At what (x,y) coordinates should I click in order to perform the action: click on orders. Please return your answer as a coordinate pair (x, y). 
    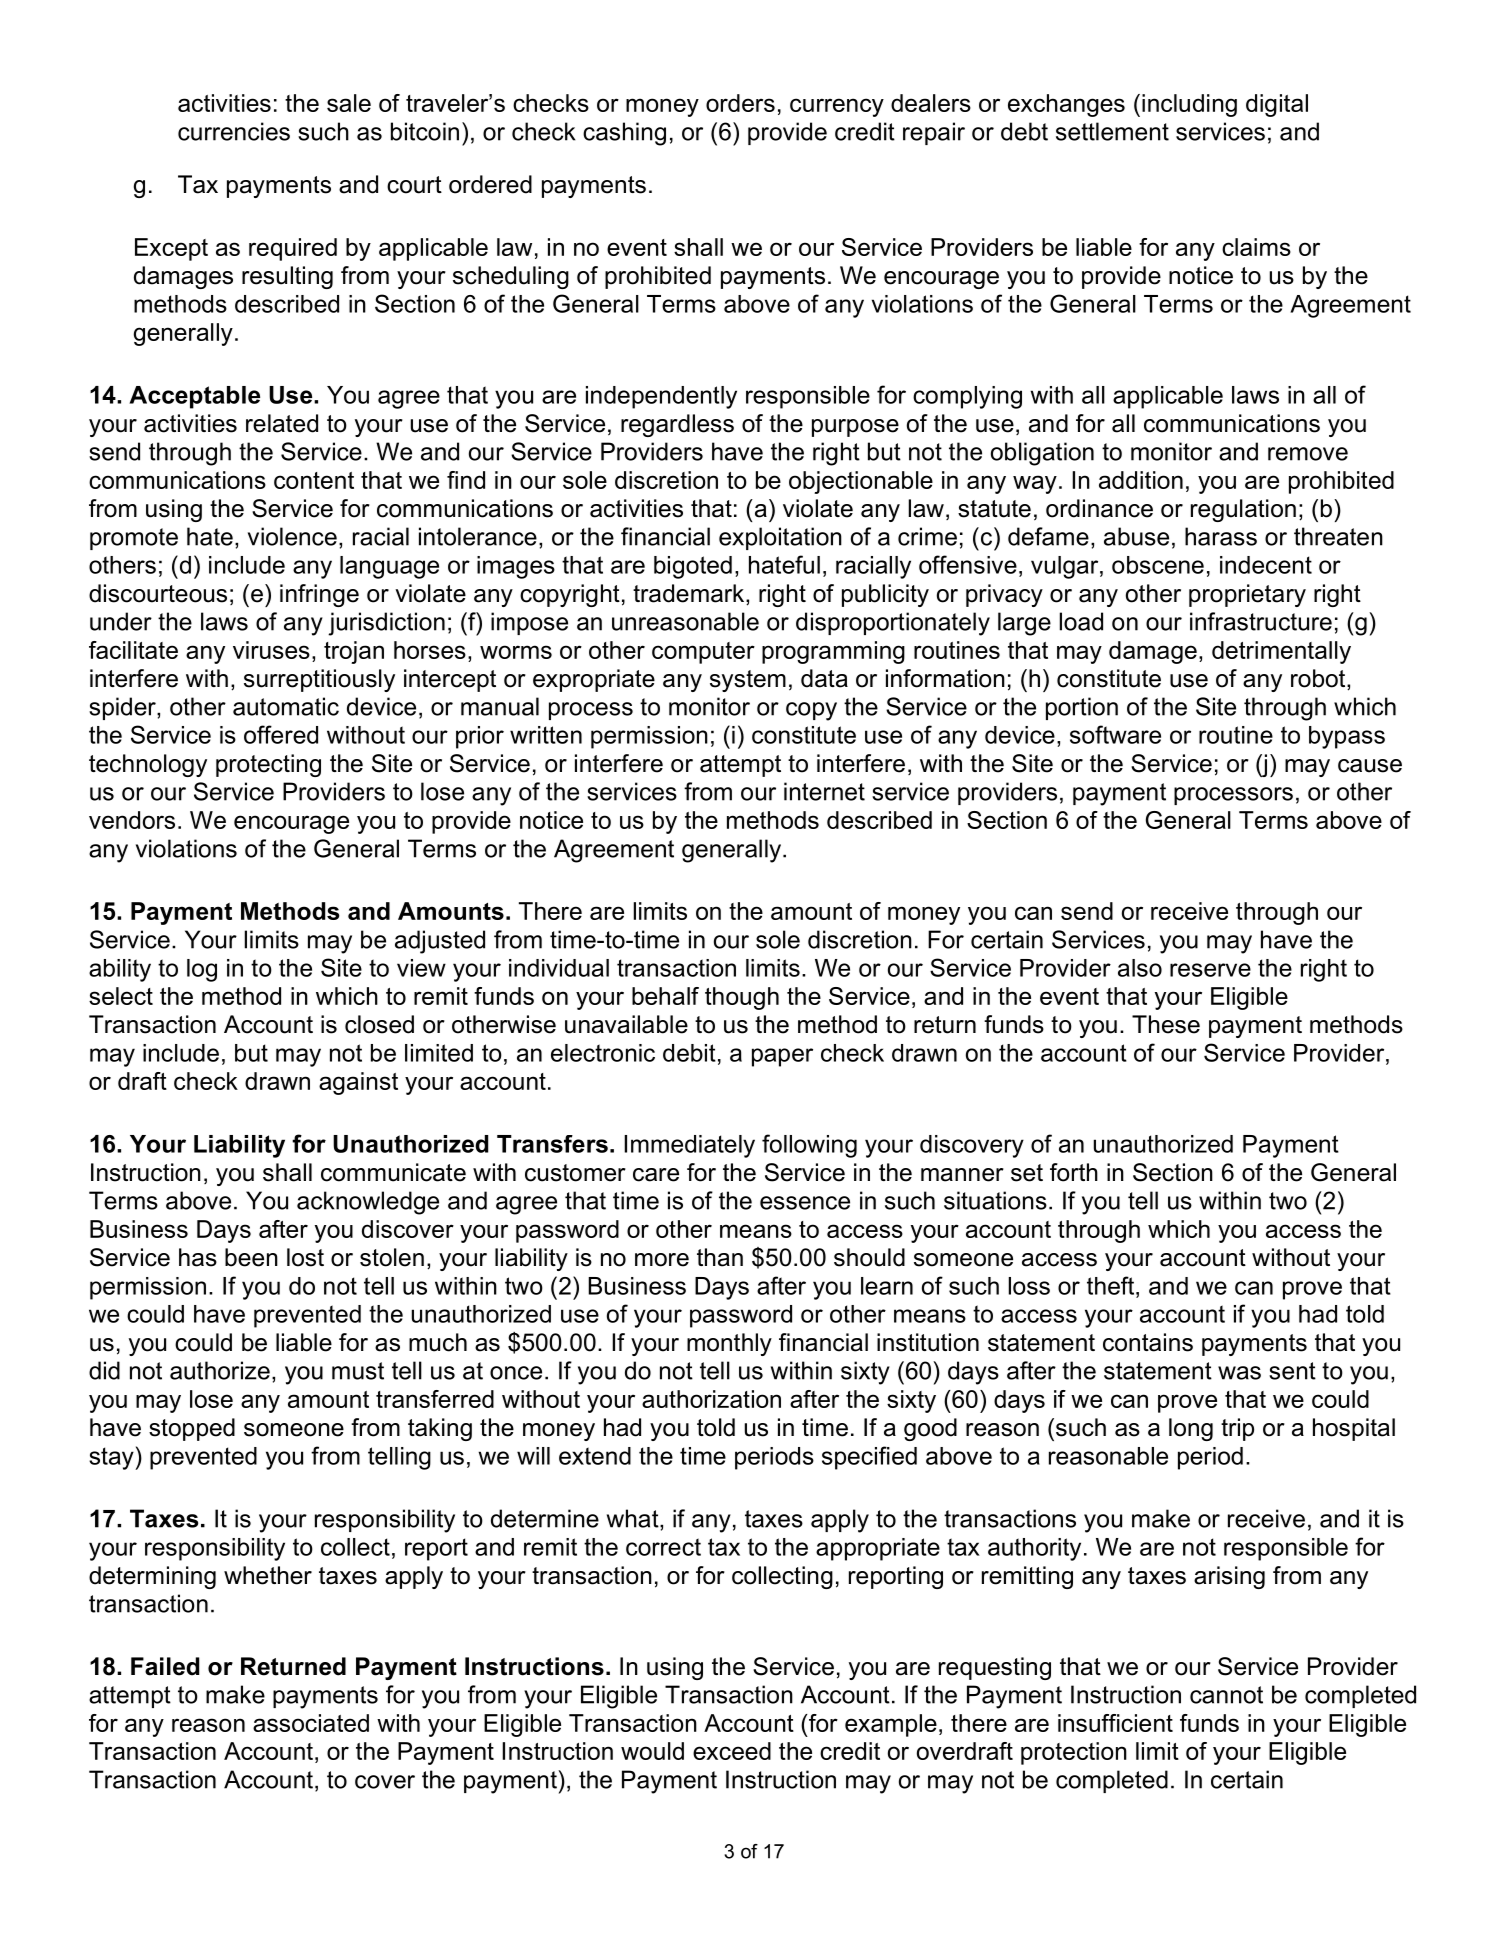
    Looking at the image, I should click on (740, 103).
